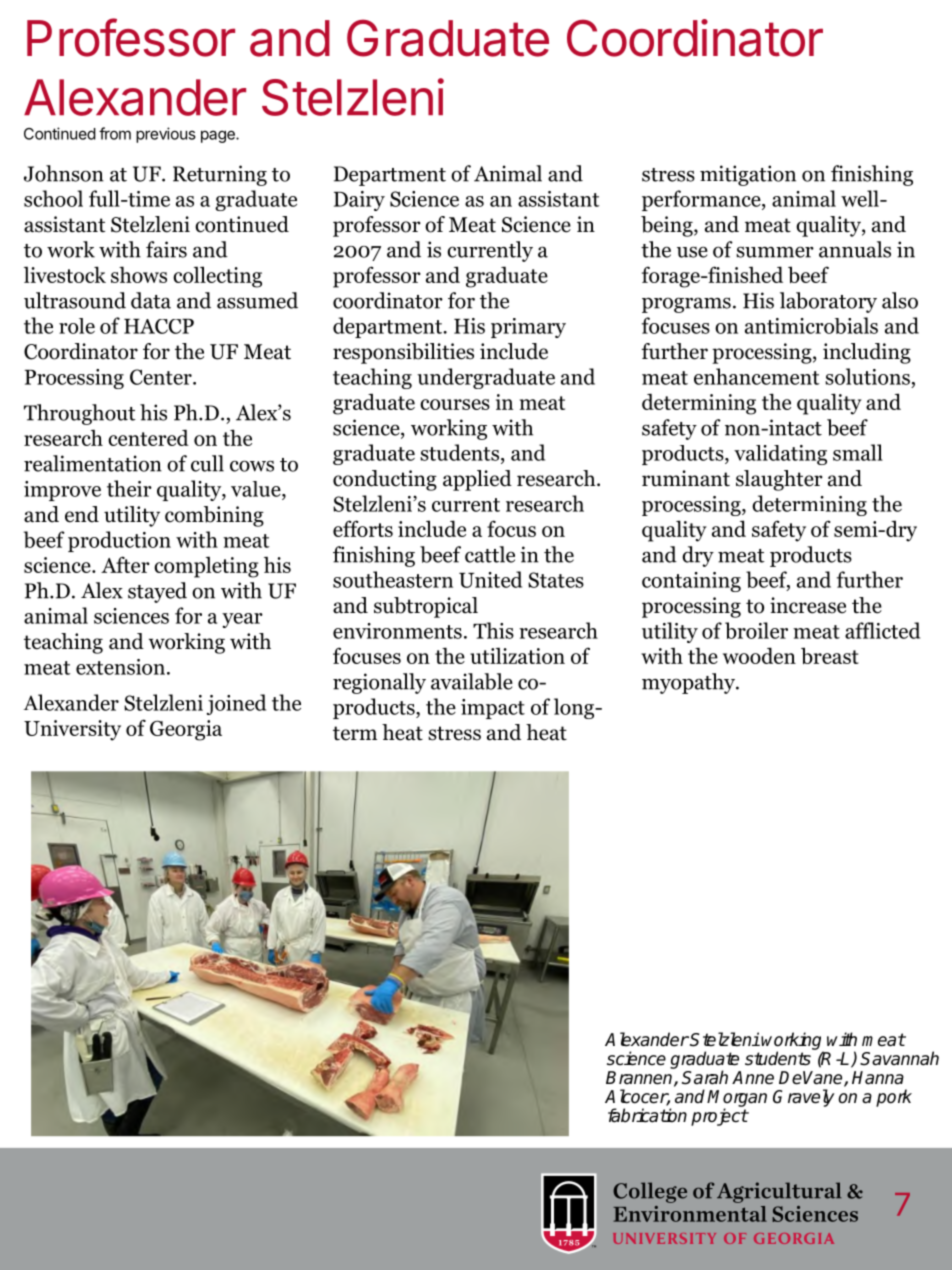  I want to click on mitigation, so click(748, 175).
